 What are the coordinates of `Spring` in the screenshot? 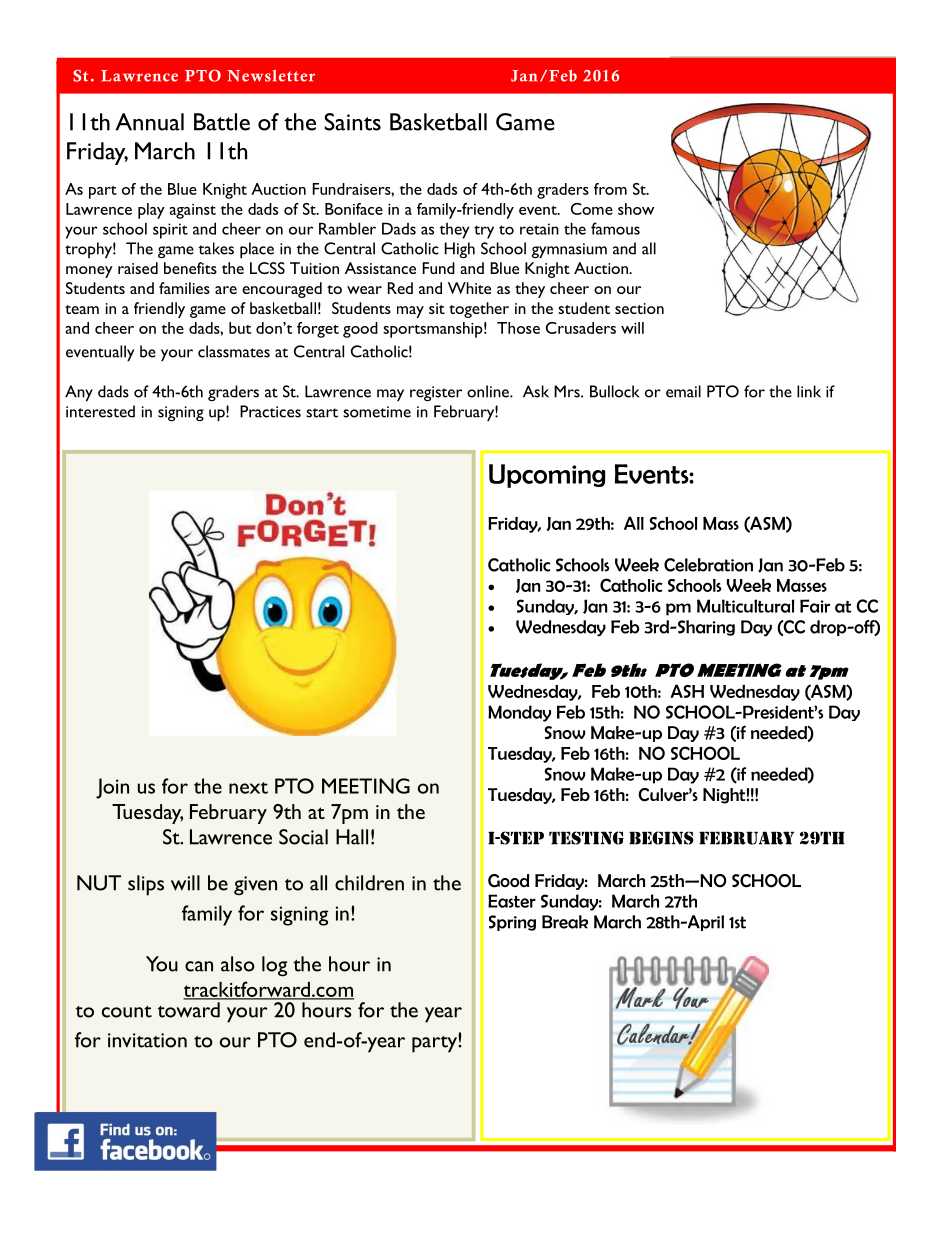 It's located at (512, 923).
